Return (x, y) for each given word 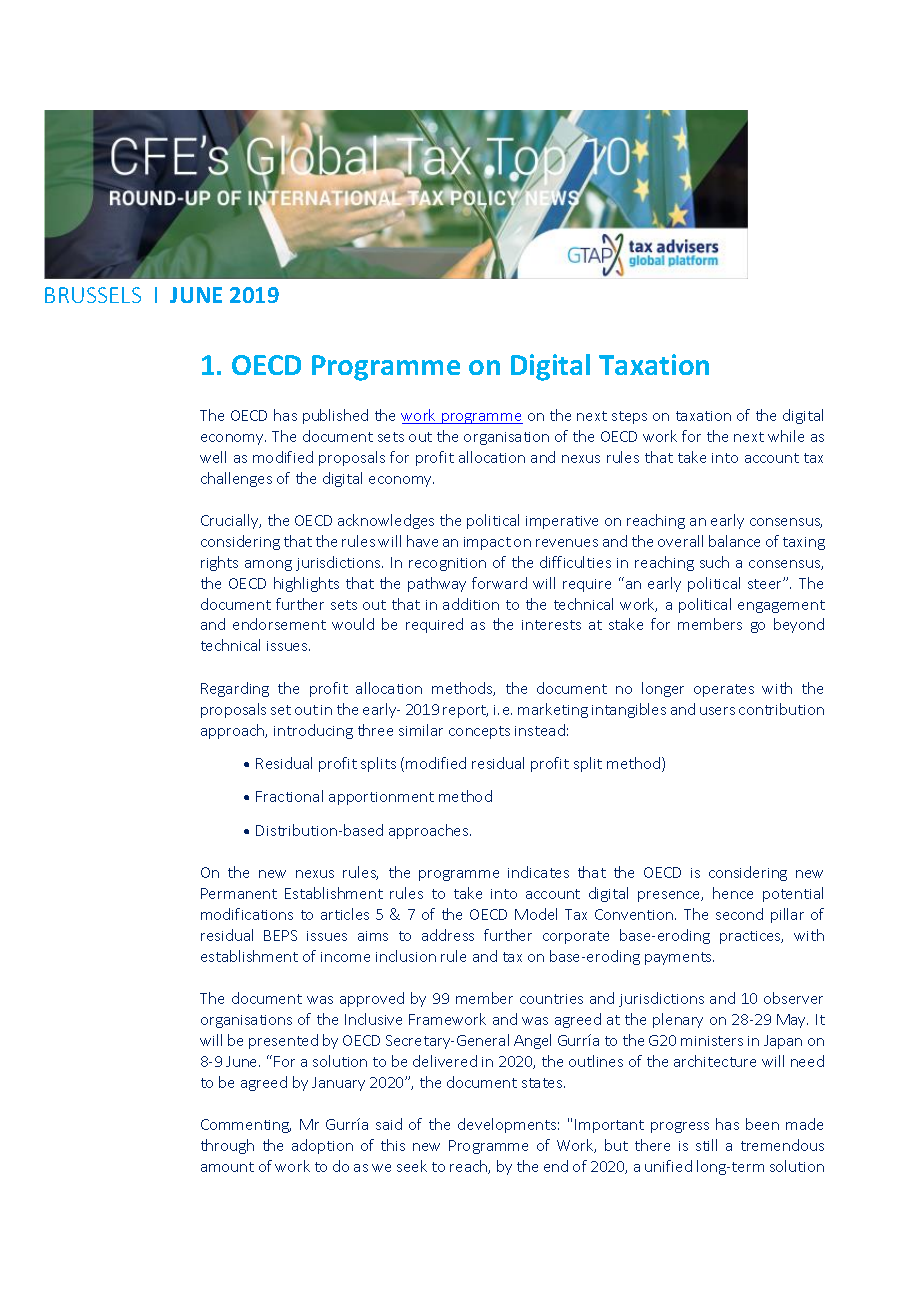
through (227, 1146)
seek (412, 1166)
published (335, 416)
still (706, 1145)
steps (629, 417)
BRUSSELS (93, 295)
